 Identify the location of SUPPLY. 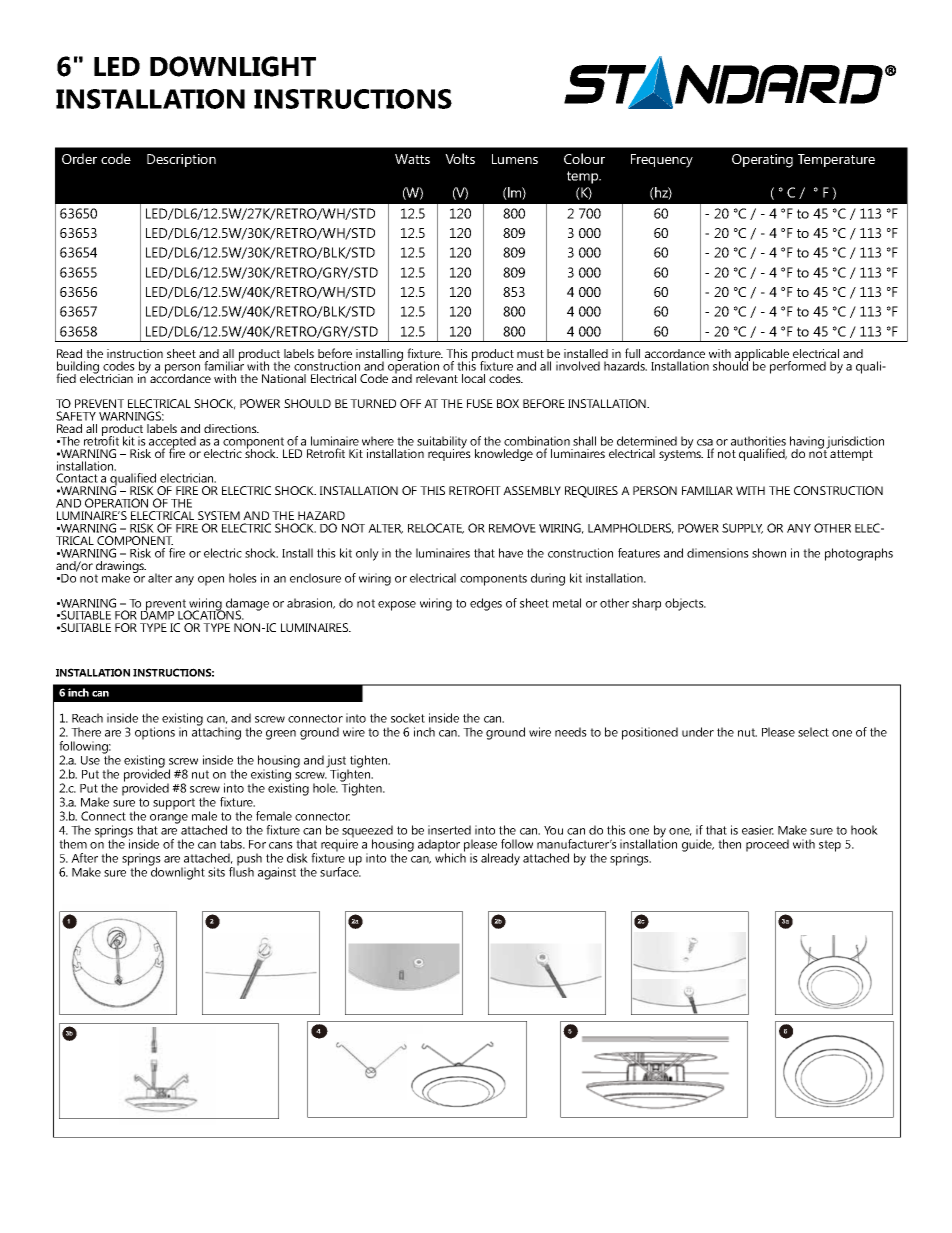
(742, 528).
